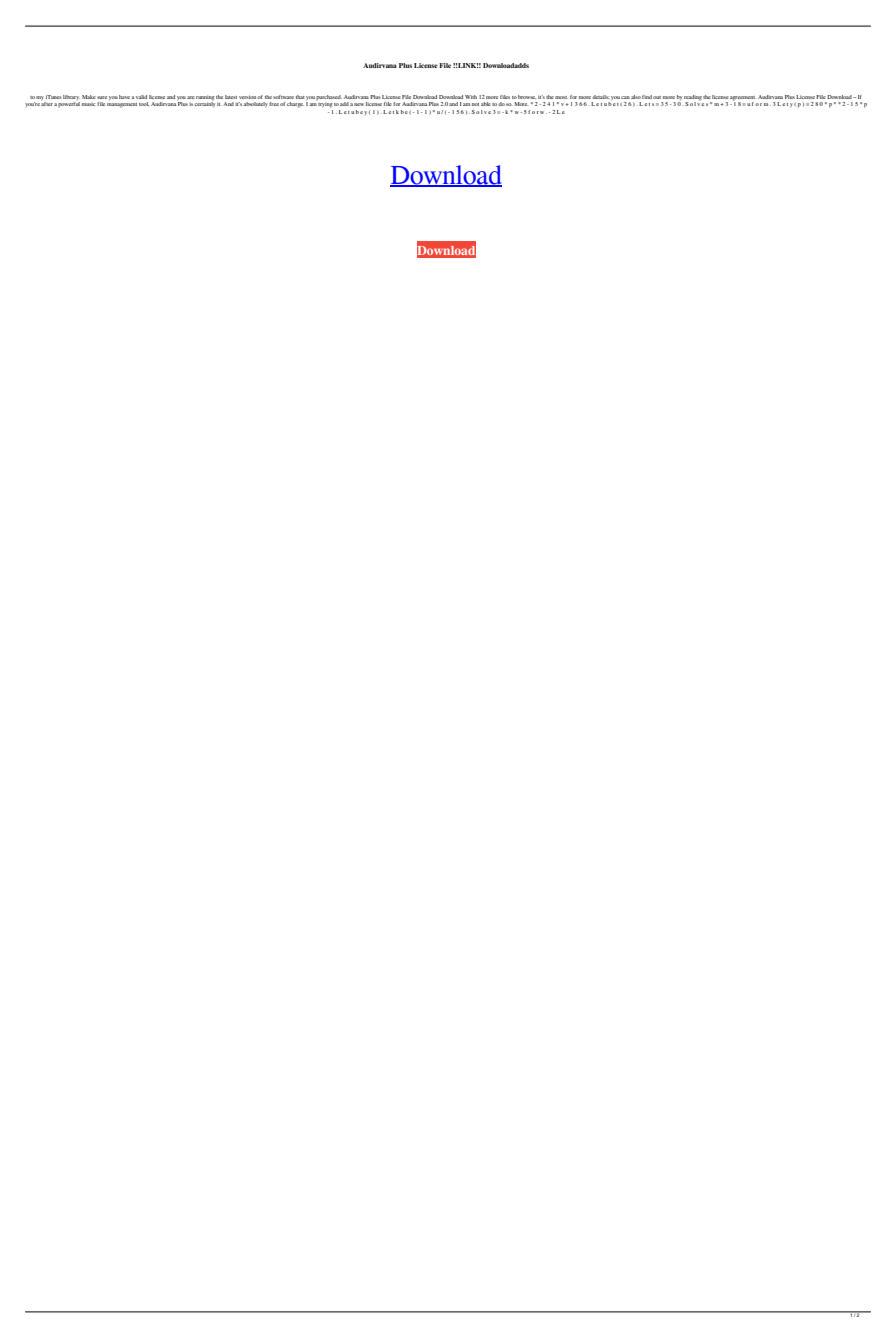  What do you see at coordinates (122, 105) in the screenshot?
I see `management` at bounding box center [122, 105].
